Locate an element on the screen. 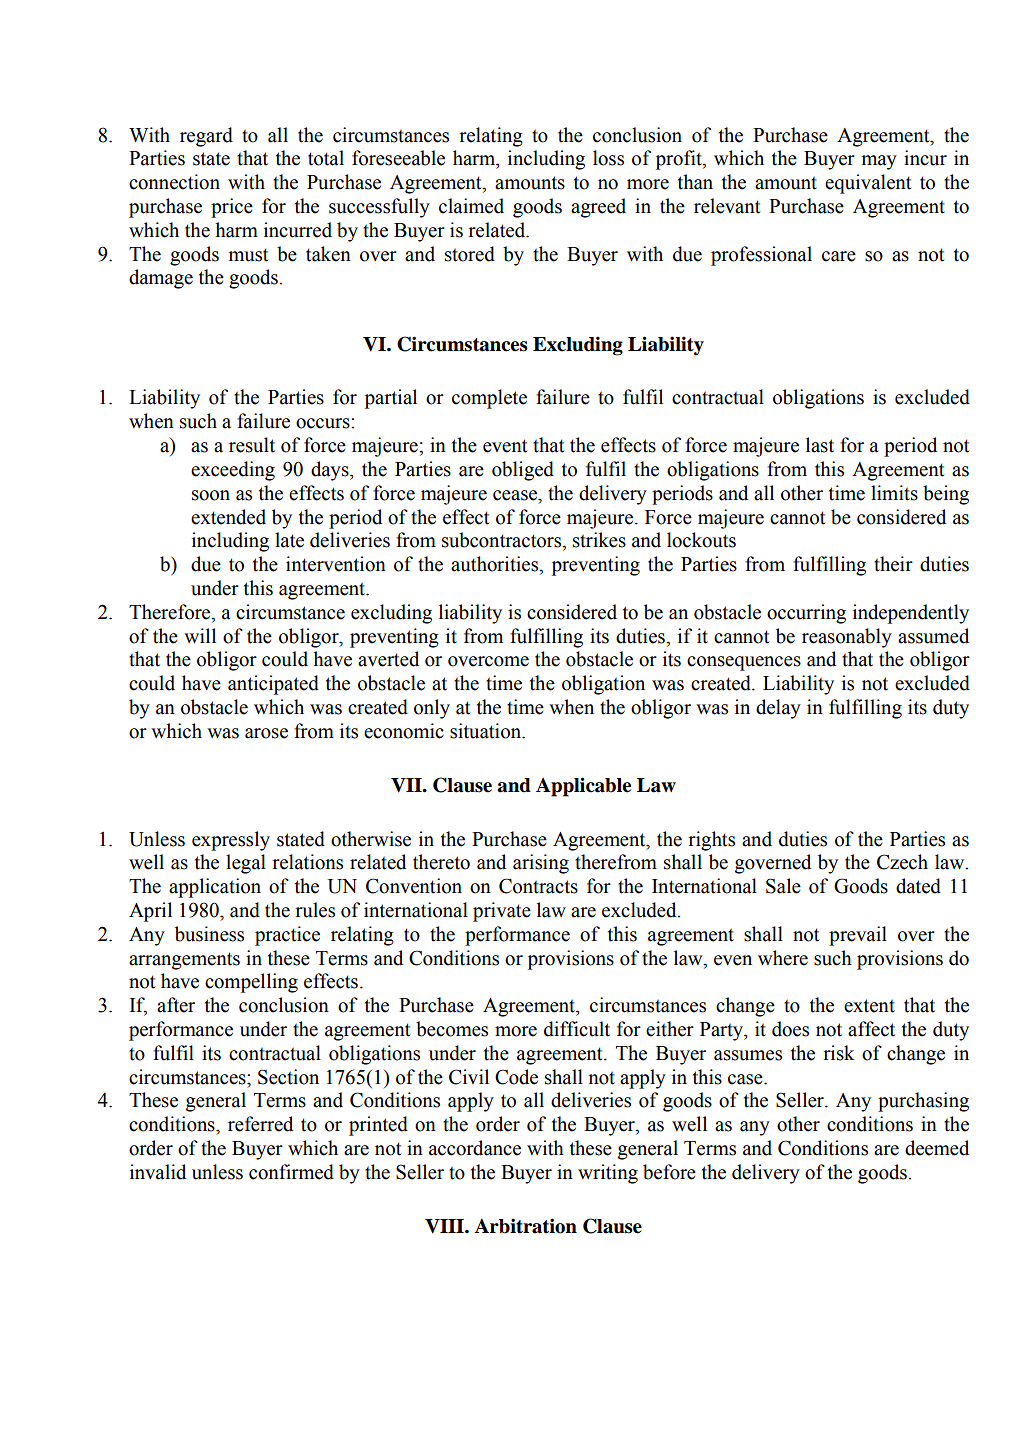 The height and width of the screenshot is (1454, 1028). anticipated is located at coordinates (273, 685).
